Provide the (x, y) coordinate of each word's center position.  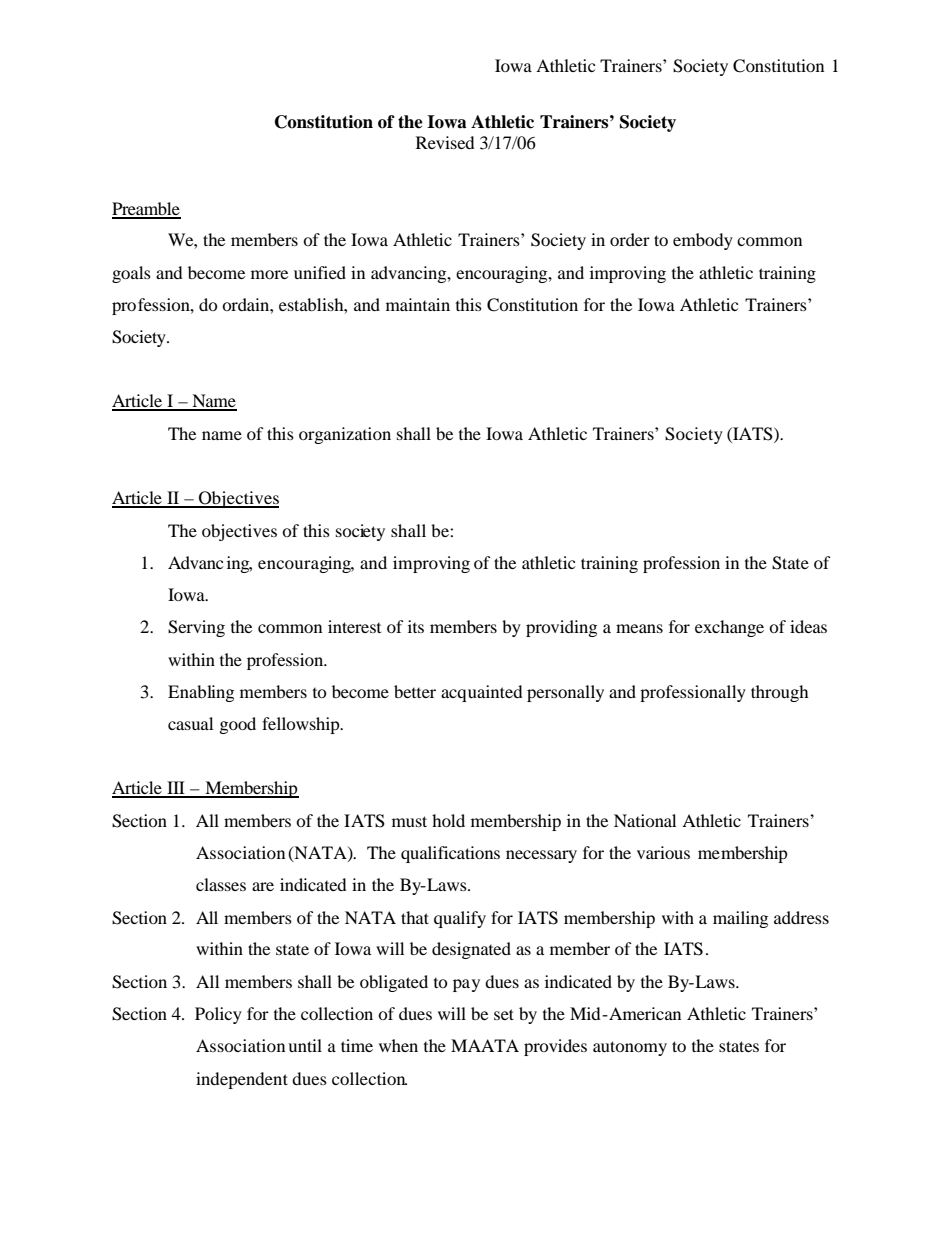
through (780, 693)
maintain (418, 304)
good (238, 725)
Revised (445, 142)
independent (242, 1080)
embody (703, 241)
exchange (729, 628)
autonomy (630, 1048)
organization (345, 435)
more (269, 274)
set (504, 1014)
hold (448, 820)
